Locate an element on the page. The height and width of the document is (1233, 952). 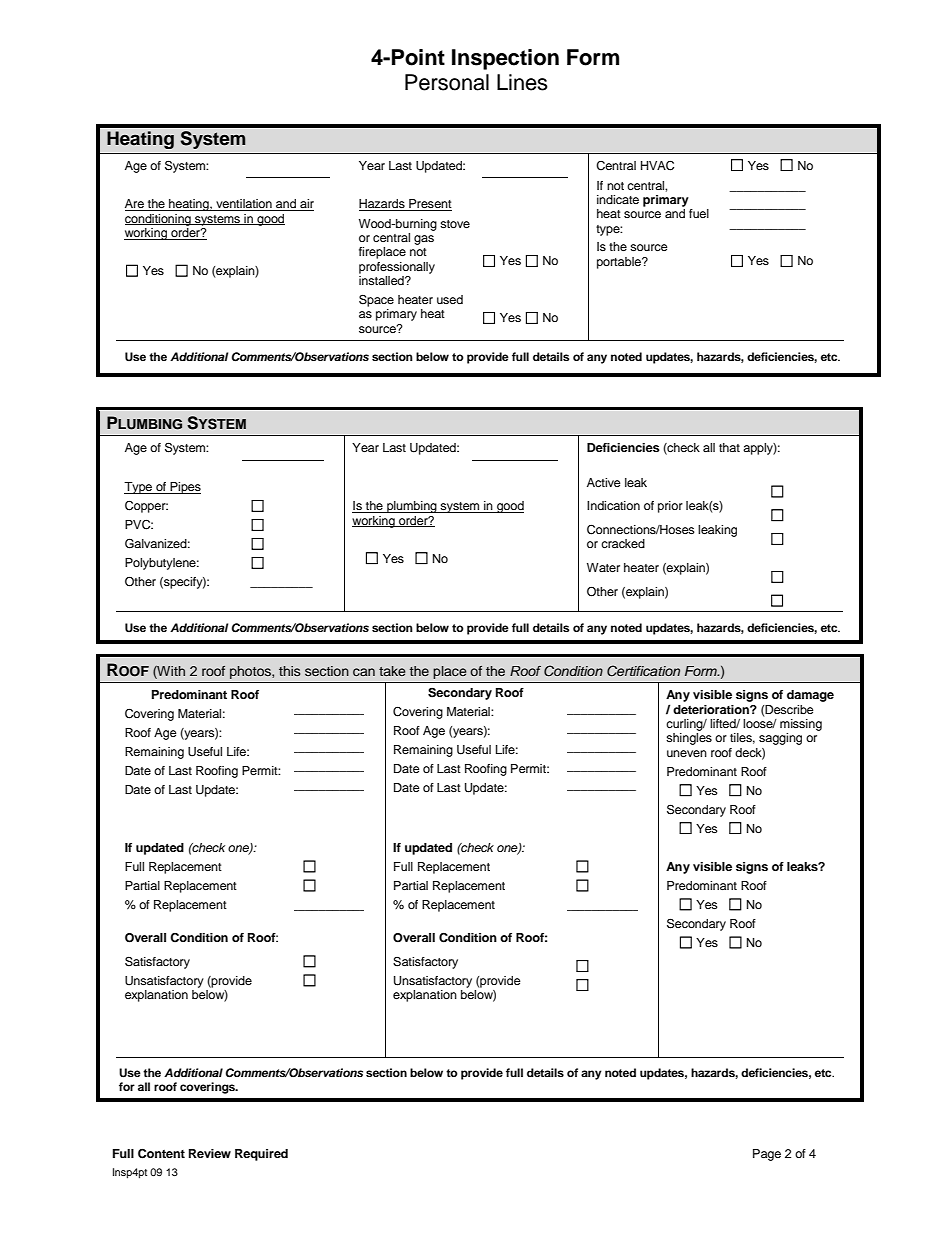
take is located at coordinates (392, 671).
